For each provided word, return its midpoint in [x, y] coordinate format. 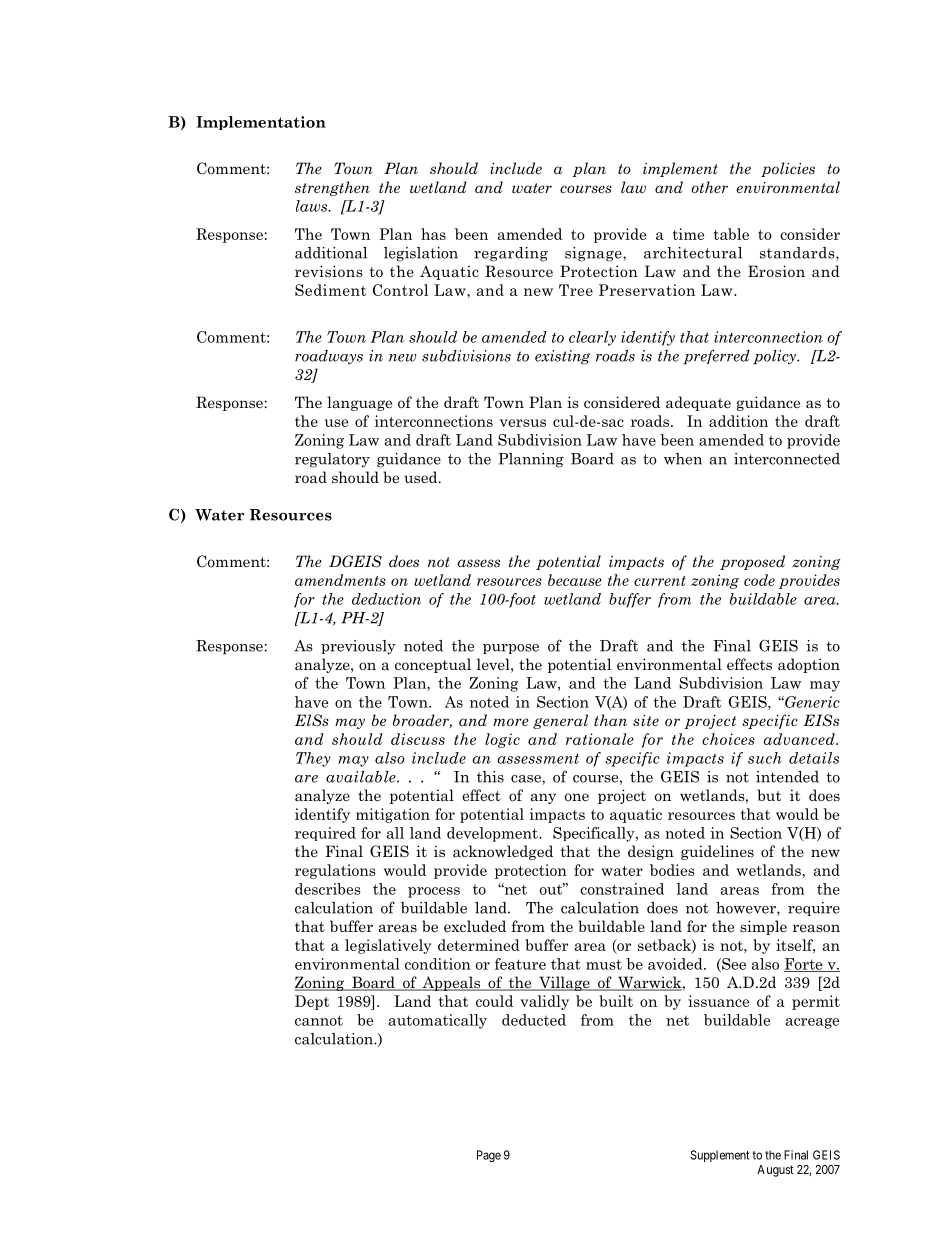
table [731, 234]
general [560, 721]
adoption [809, 665]
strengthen [332, 188]
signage [594, 254]
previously [358, 647]
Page [489, 1156]
